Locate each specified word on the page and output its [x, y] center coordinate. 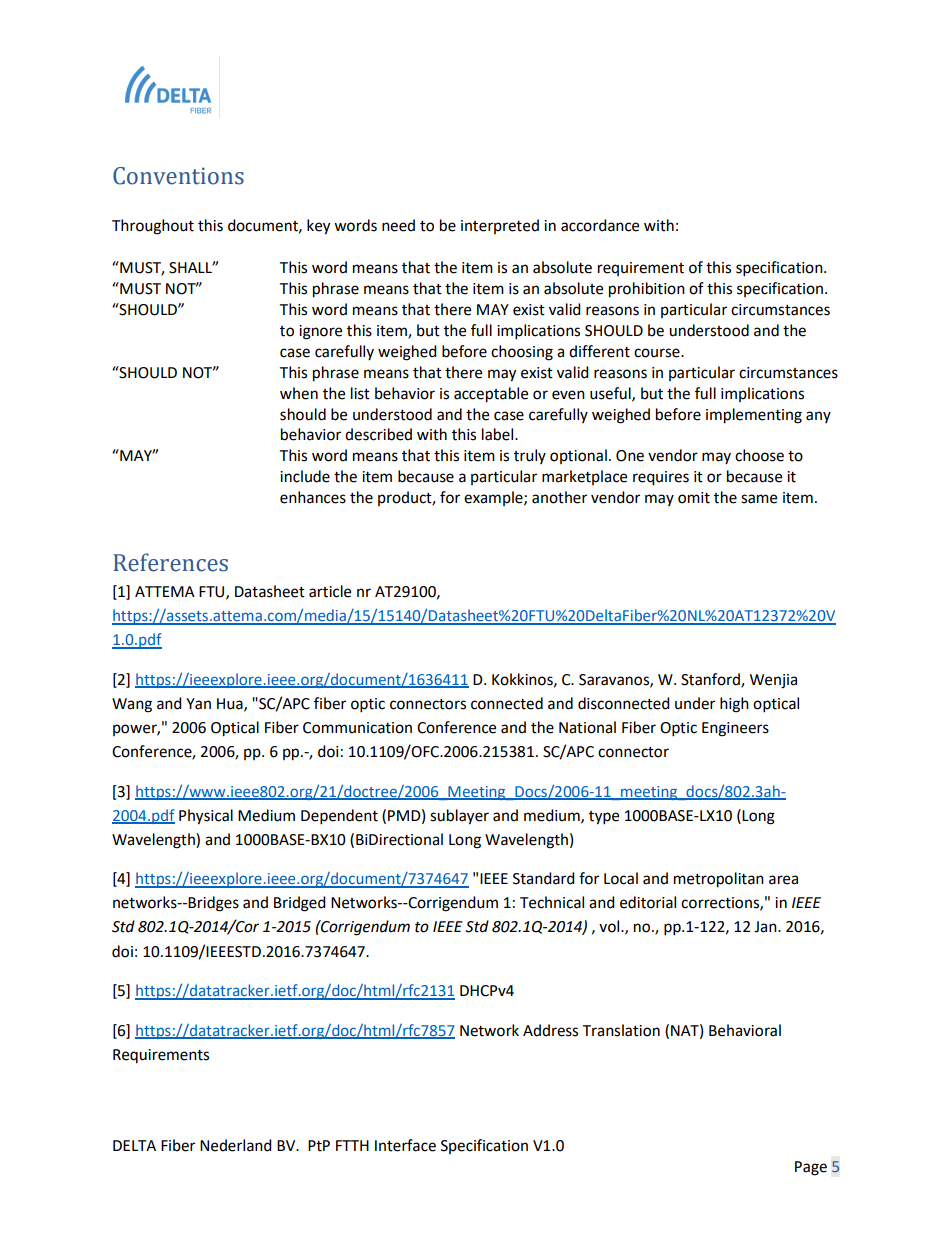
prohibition [647, 290]
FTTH [352, 1145]
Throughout [153, 227]
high [734, 705]
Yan [198, 704]
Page [811, 1168]
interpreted [500, 226]
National [587, 727]
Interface [405, 1145]
